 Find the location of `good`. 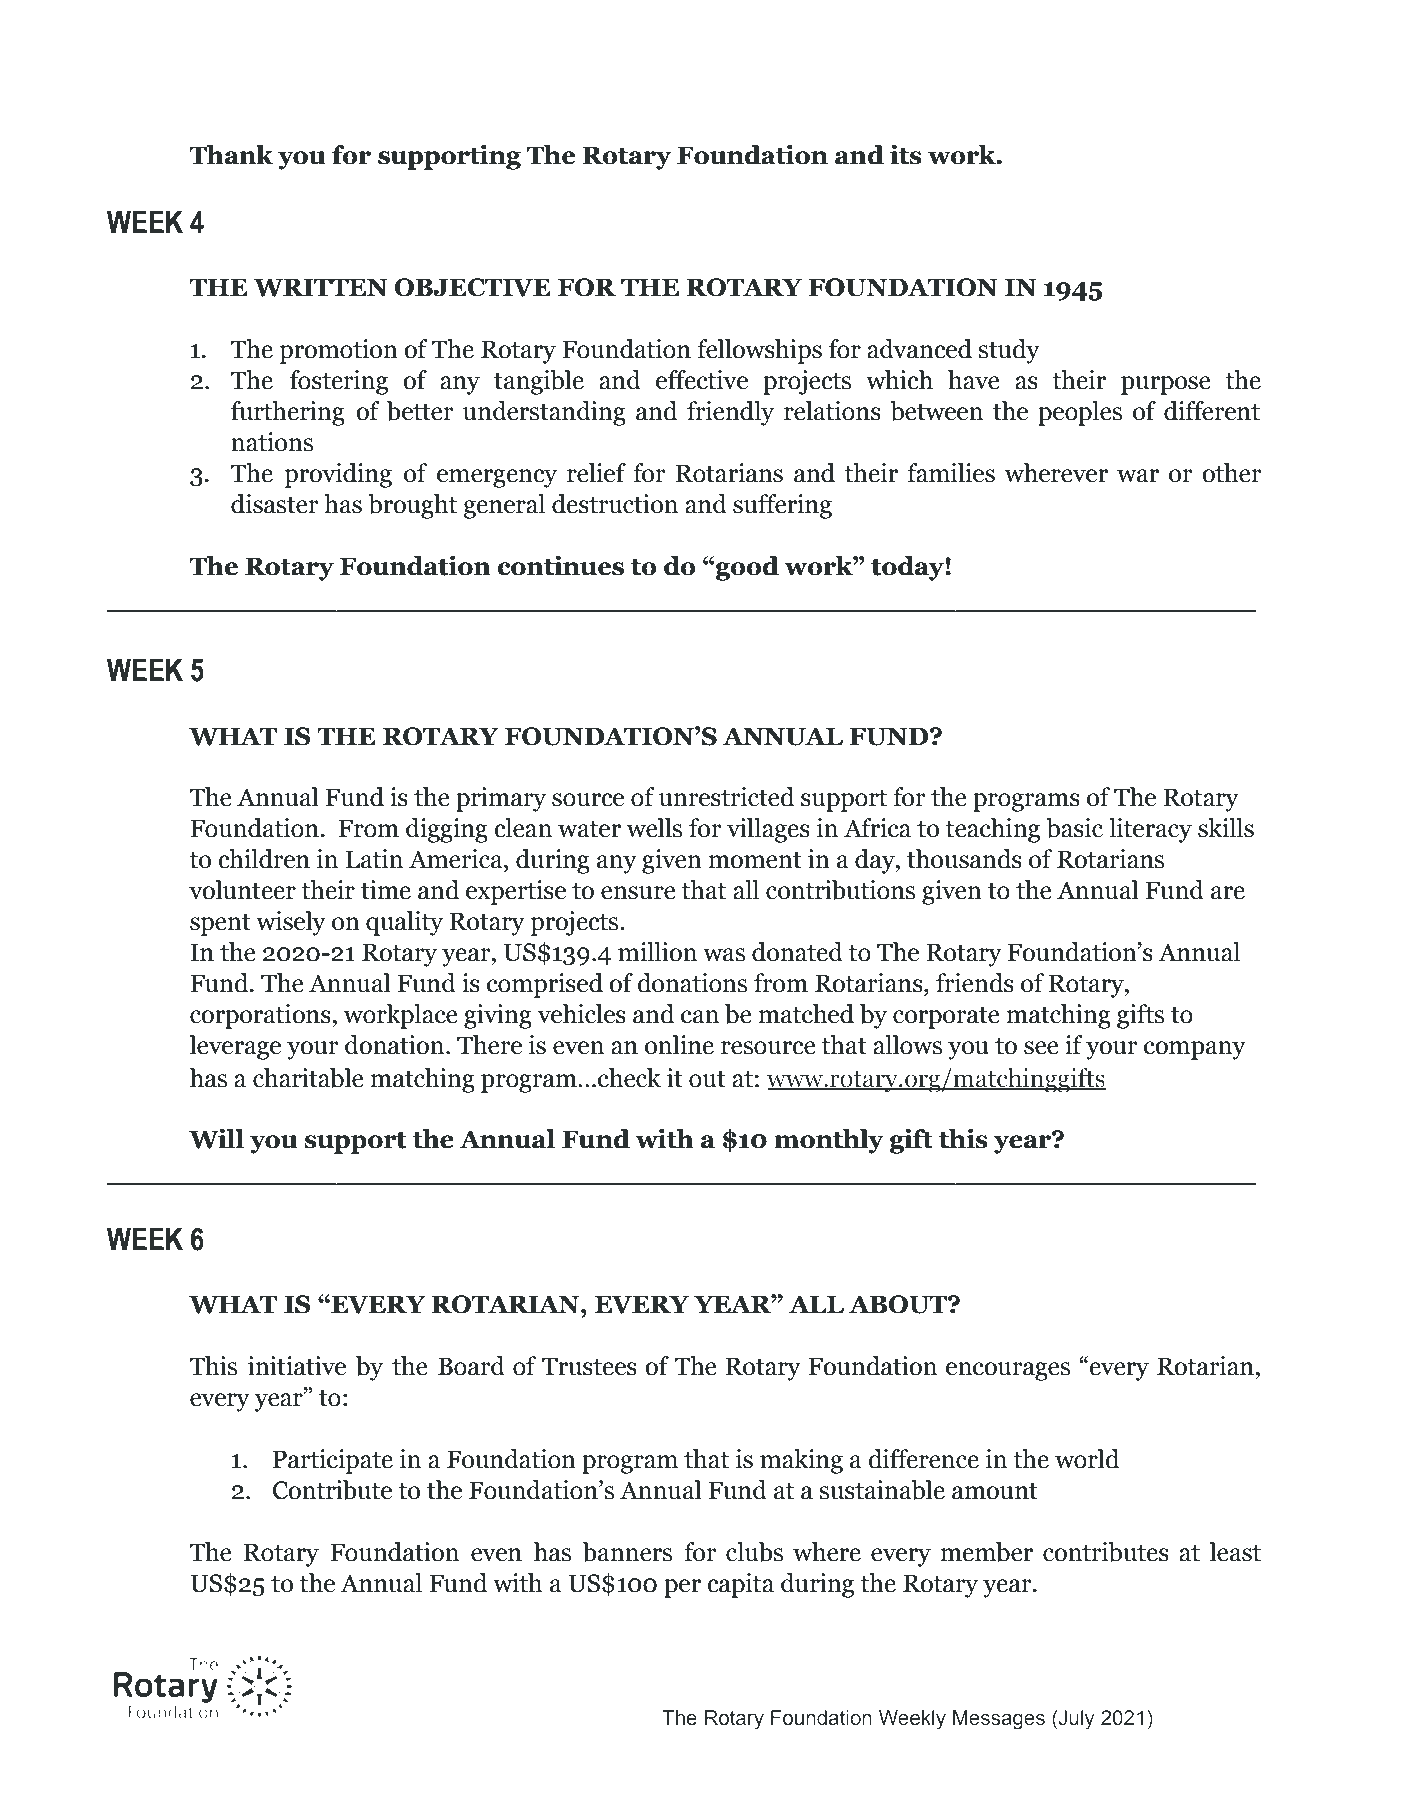

good is located at coordinates (746, 568).
